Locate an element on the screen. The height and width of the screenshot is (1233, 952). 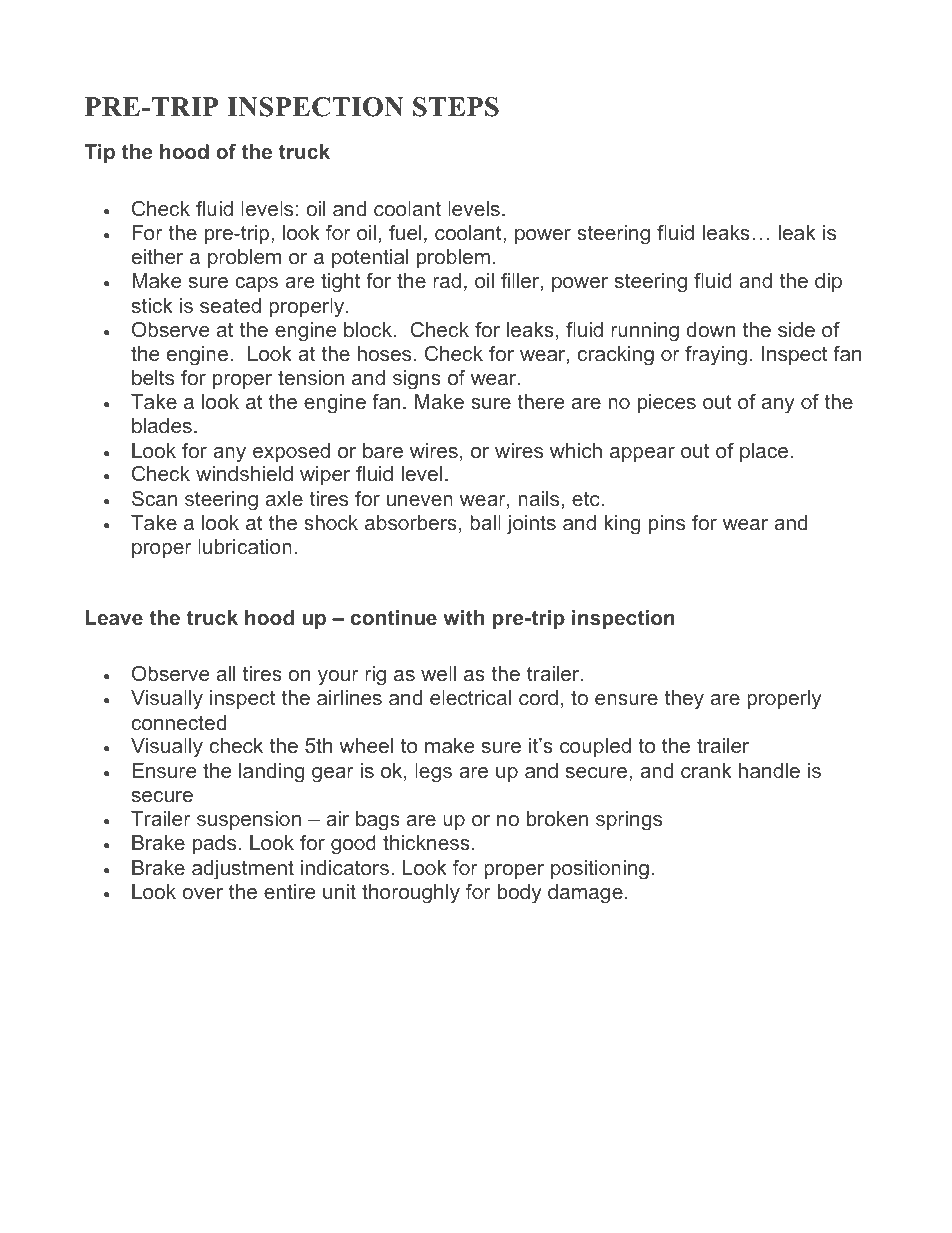
Tip is located at coordinates (99, 153).
